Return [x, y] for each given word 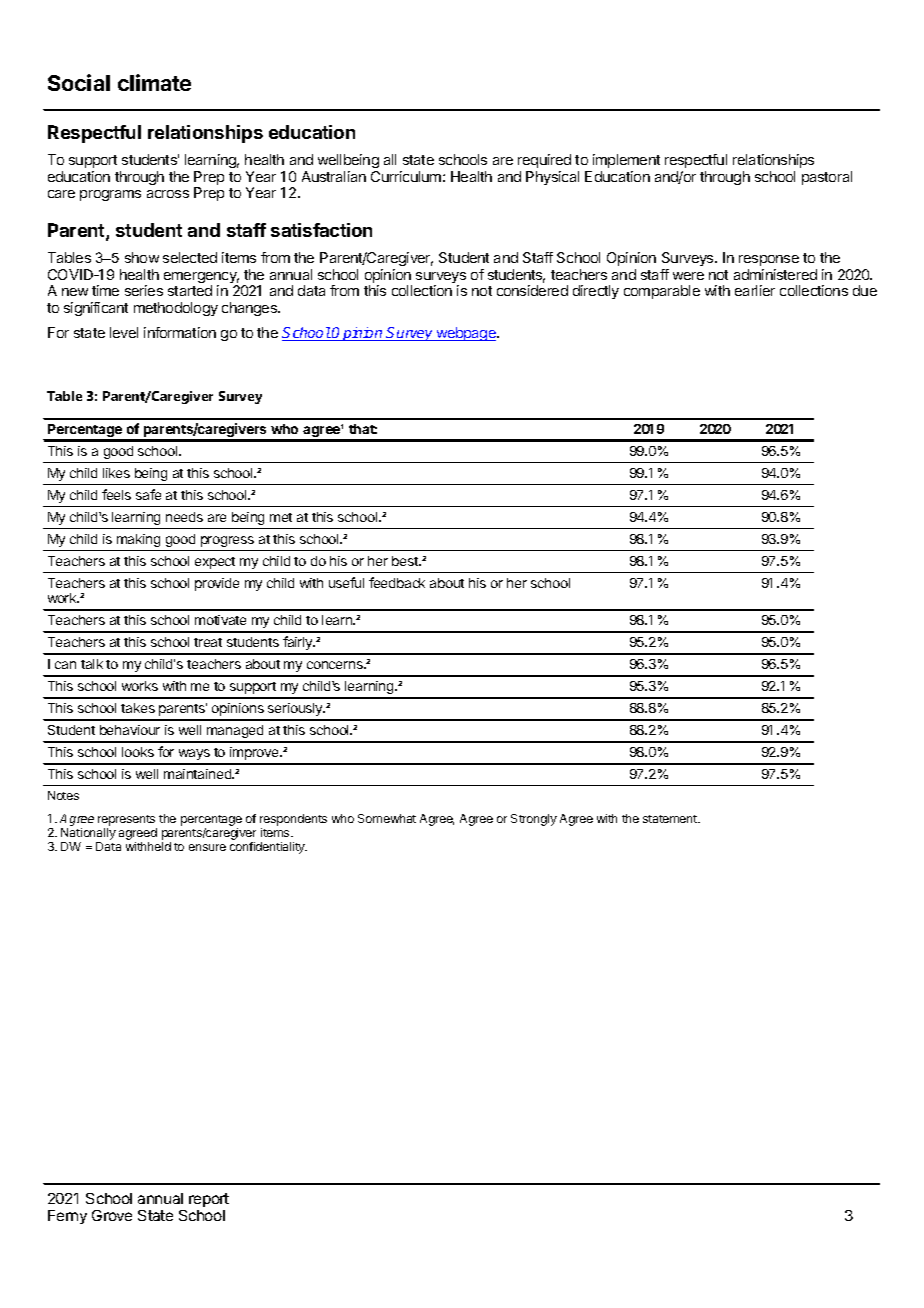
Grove [112, 1215]
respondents [293, 821]
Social [79, 82]
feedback [397, 582]
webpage [466, 334]
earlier [755, 290]
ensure [207, 847]
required [544, 161]
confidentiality [268, 848]
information [180, 332]
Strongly [534, 820]
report [209, 1200]
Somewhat [387, 818]
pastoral [827, 178]
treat [208, 642]
